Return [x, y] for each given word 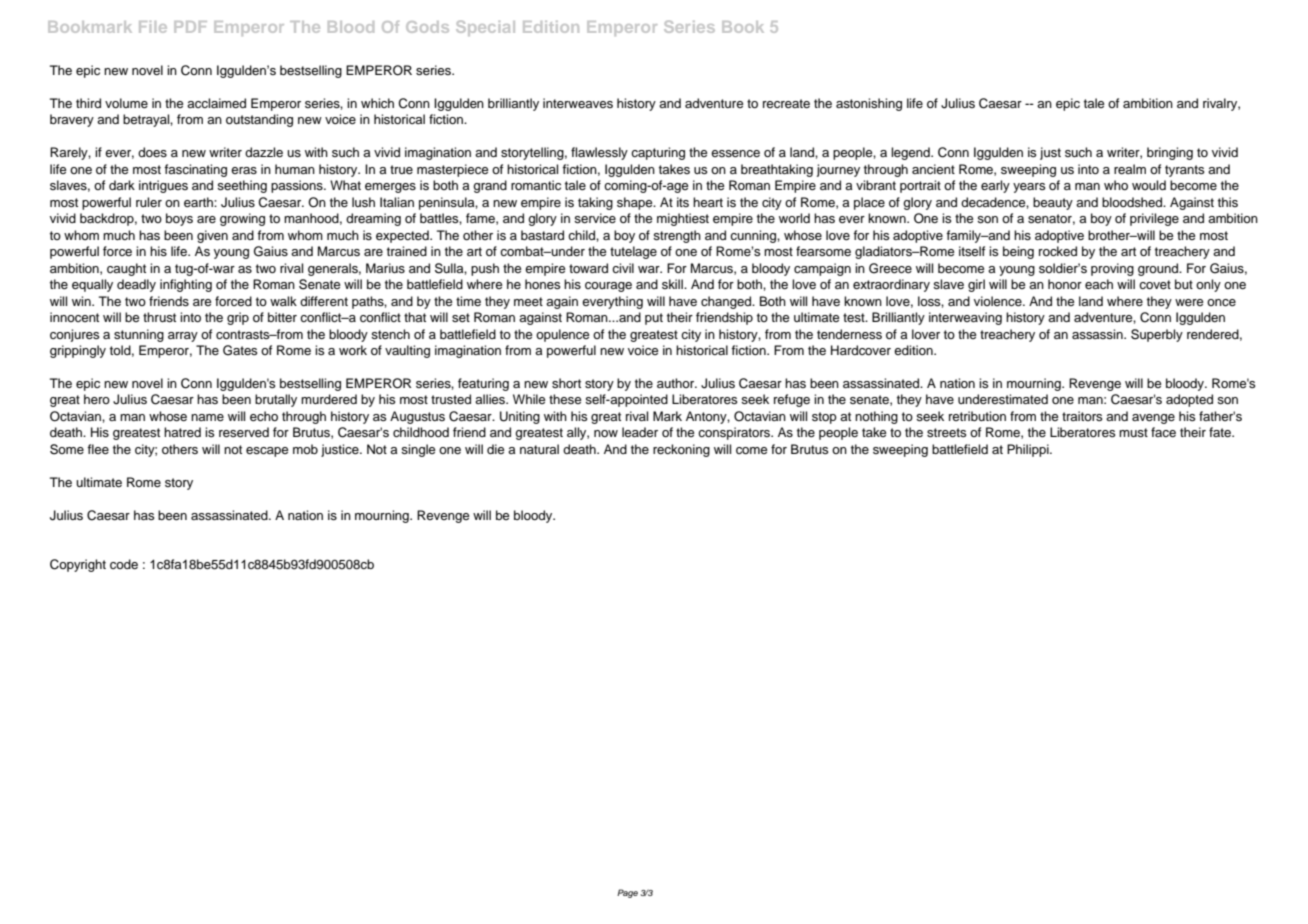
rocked [1058, 251]
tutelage [633, 252]
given [212, 236]
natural [539, 449]
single [418, 450]
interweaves [578, 103]
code [124, 564]
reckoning [681, 450]
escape [267, 452]
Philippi [1029, 450]
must [1133, 433]
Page [627, 893]
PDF [190, 27]
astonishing [869, 104]
